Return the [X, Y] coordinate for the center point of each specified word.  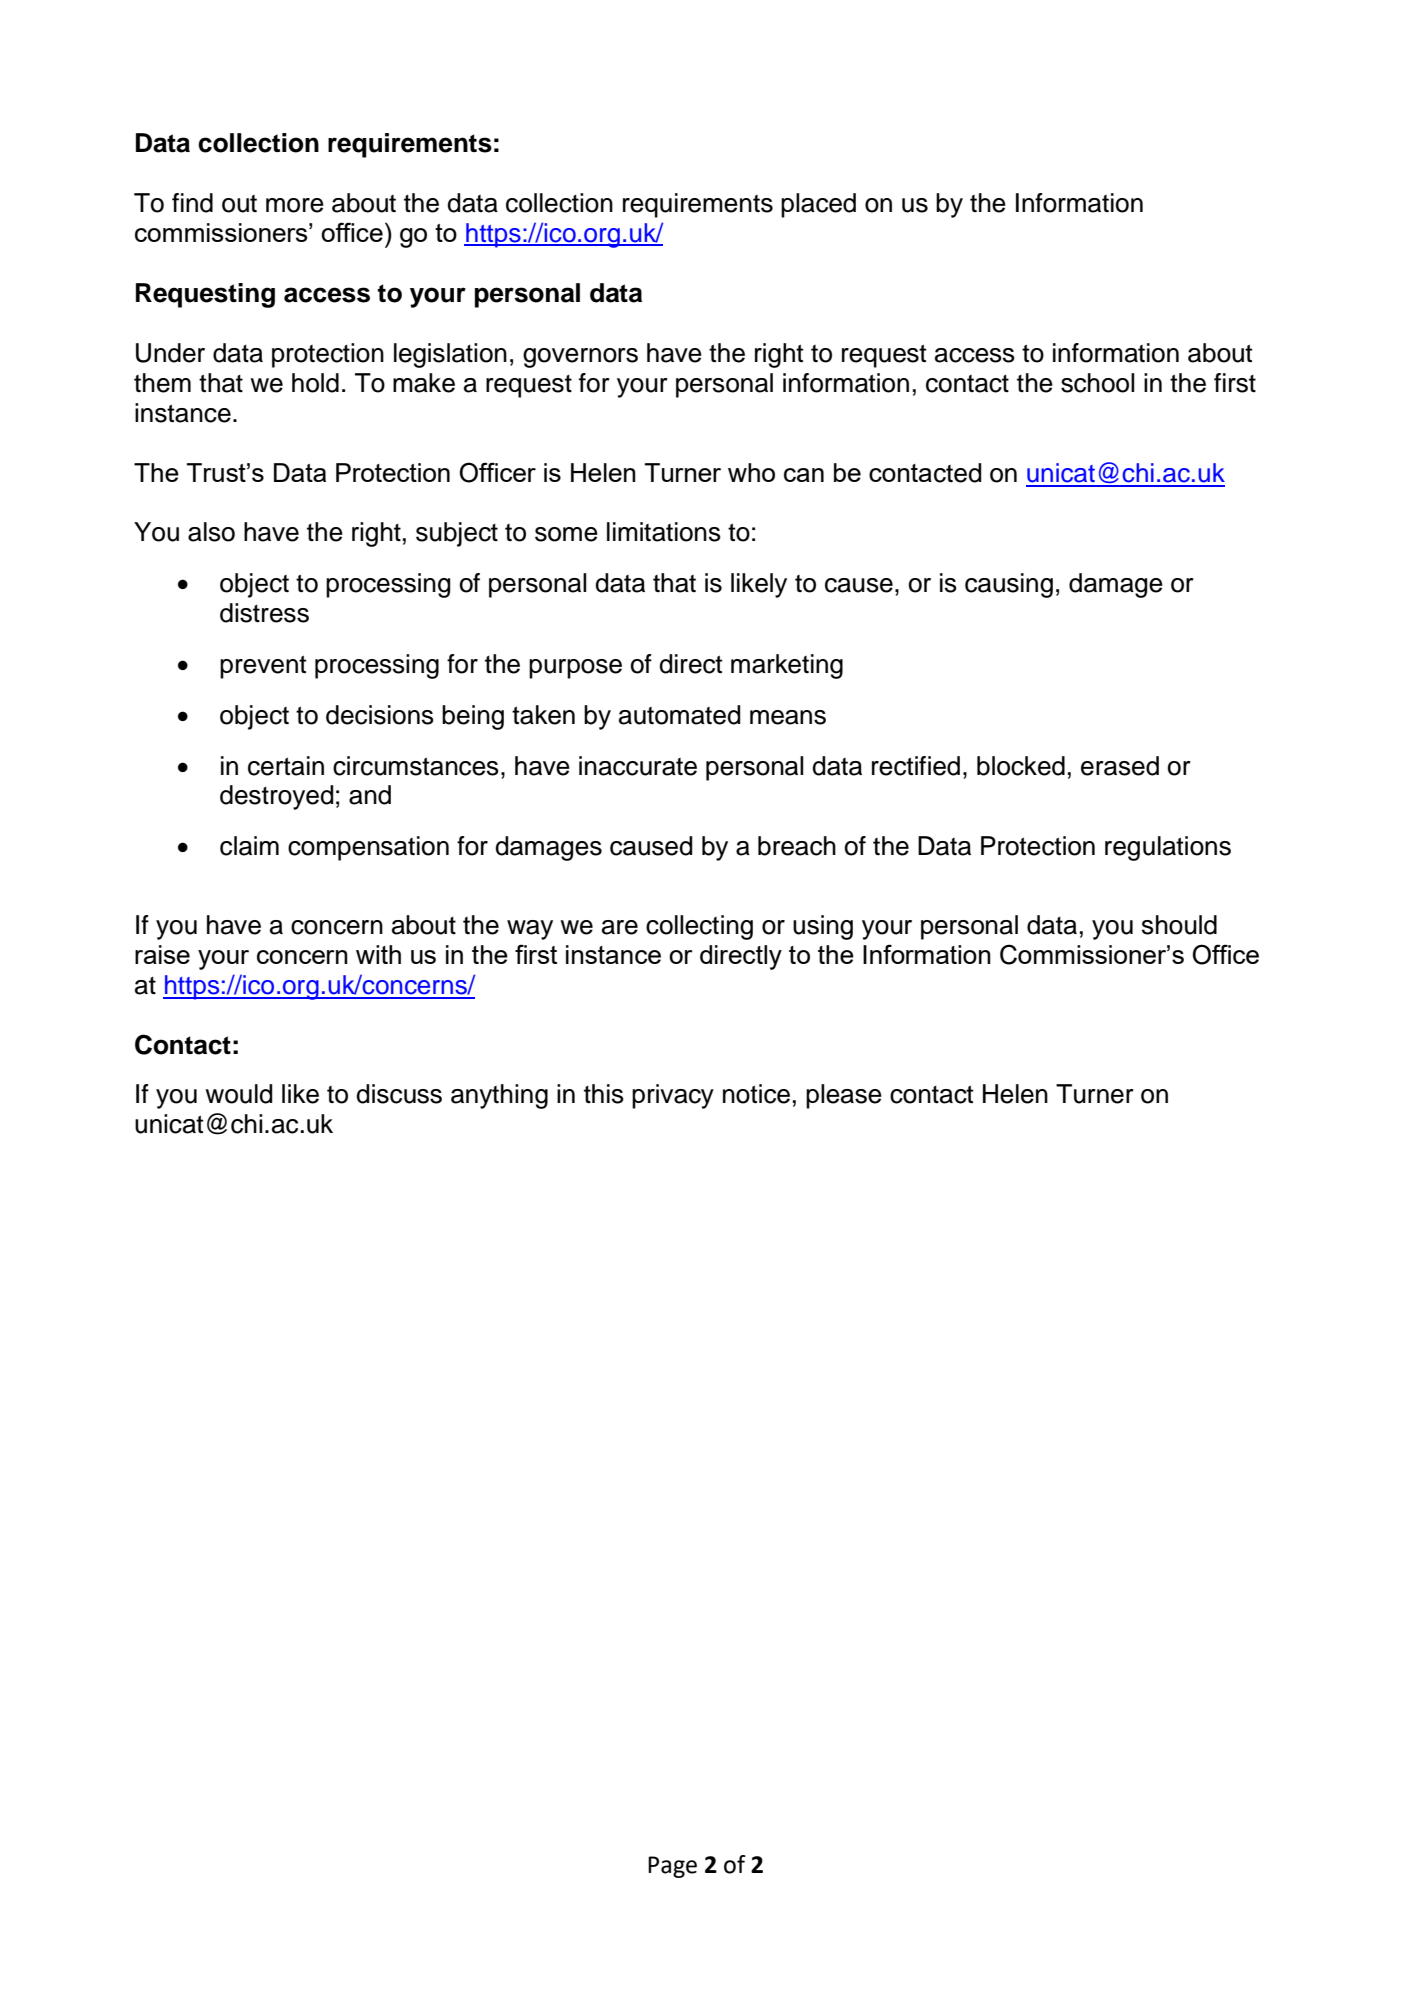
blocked [1021, 766]
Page [672, 1867]
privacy [673, 1096]
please [844, 1096]
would [238, 1094]
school [1097, 383]
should [1179, 925]
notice [756, 1094]
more [295, 205]
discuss [399, 1094]
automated [679, 715]
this [604, 1094]
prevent [263, 667]
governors [580, 358]
